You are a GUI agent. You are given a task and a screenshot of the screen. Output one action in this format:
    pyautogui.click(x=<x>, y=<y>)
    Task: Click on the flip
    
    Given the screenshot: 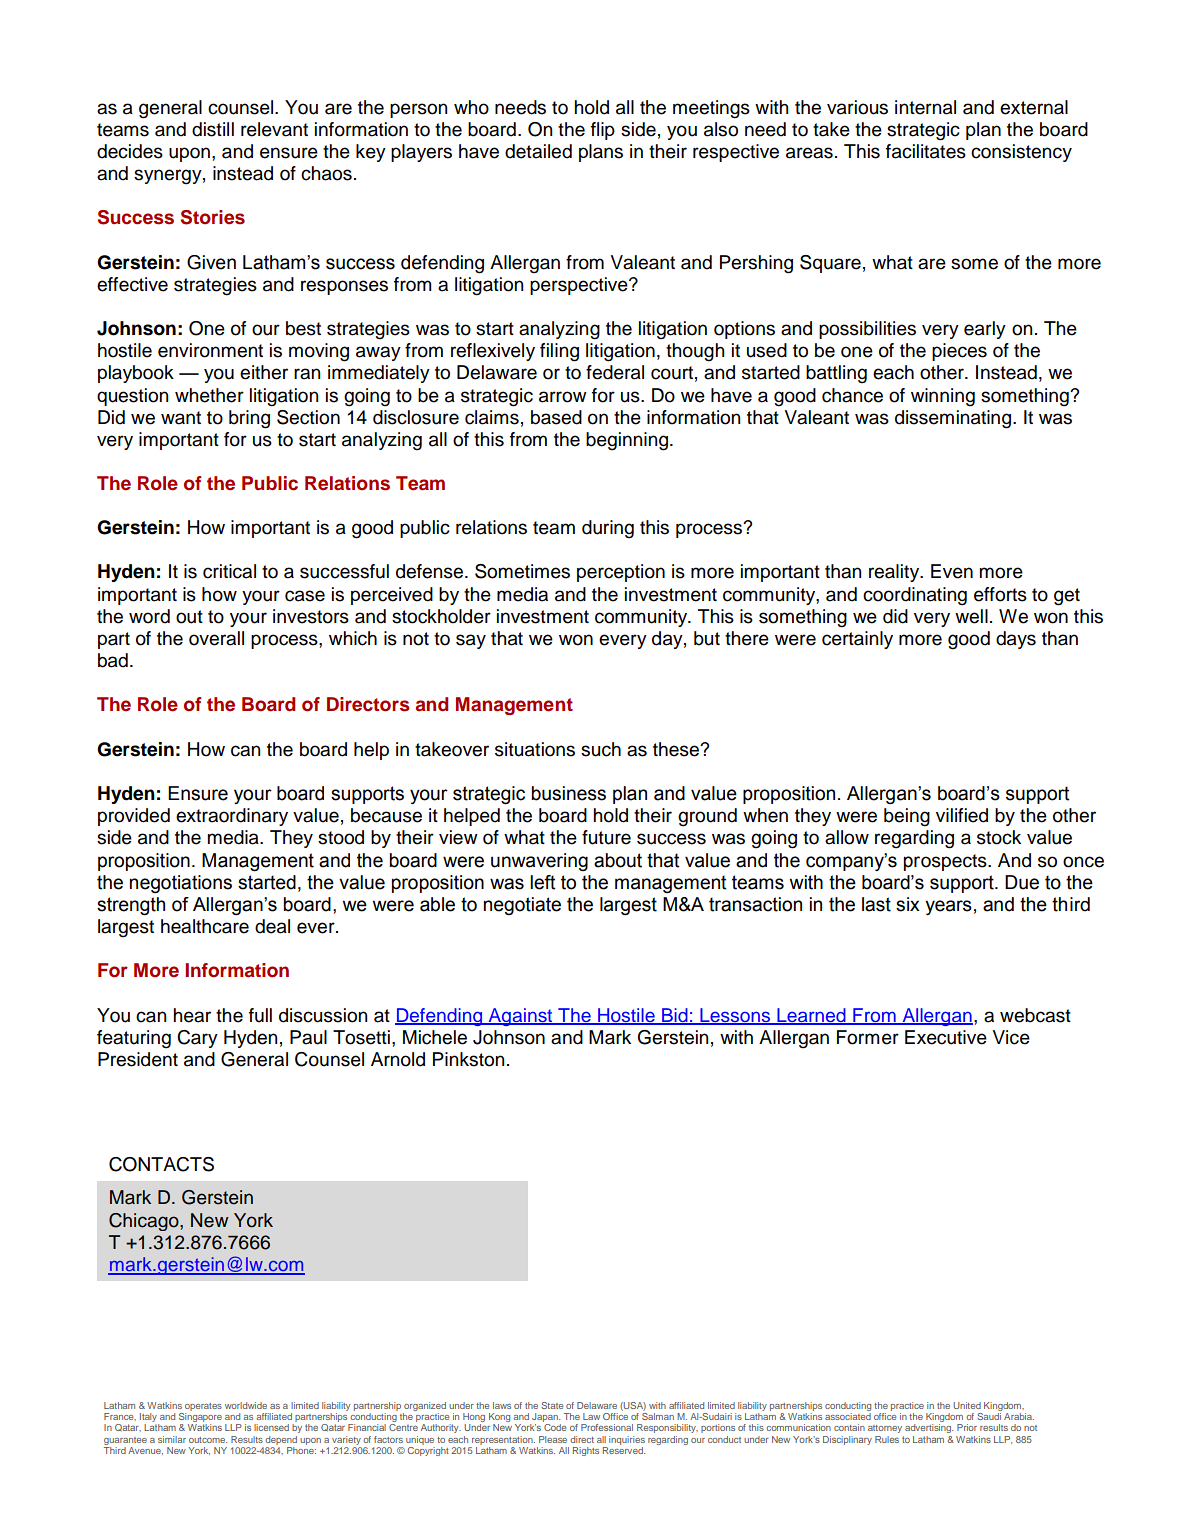 What is the action you would take?
    pyautogui.click(x=603, y=131)
